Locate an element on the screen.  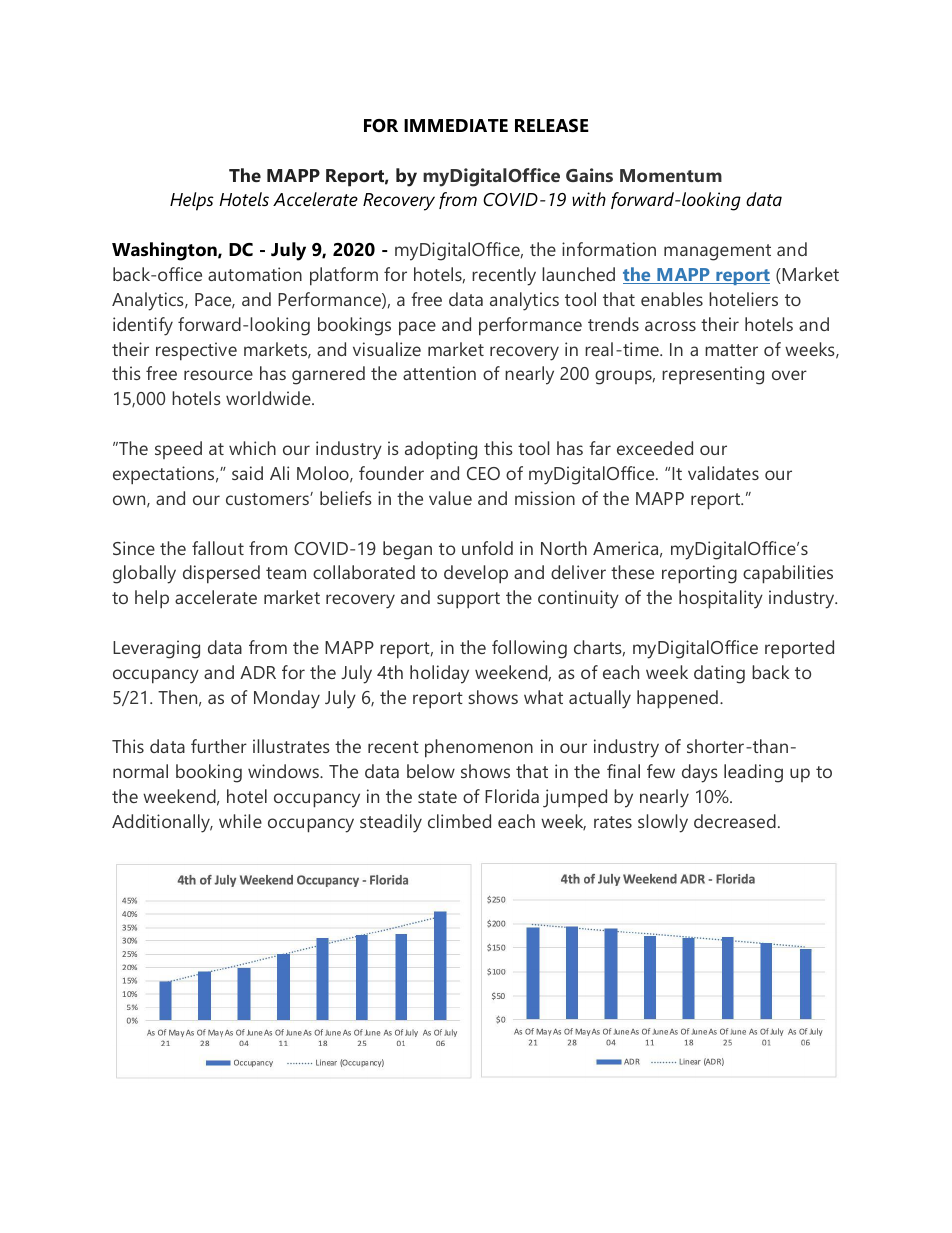
enables is located at coordinates (672, 299).
